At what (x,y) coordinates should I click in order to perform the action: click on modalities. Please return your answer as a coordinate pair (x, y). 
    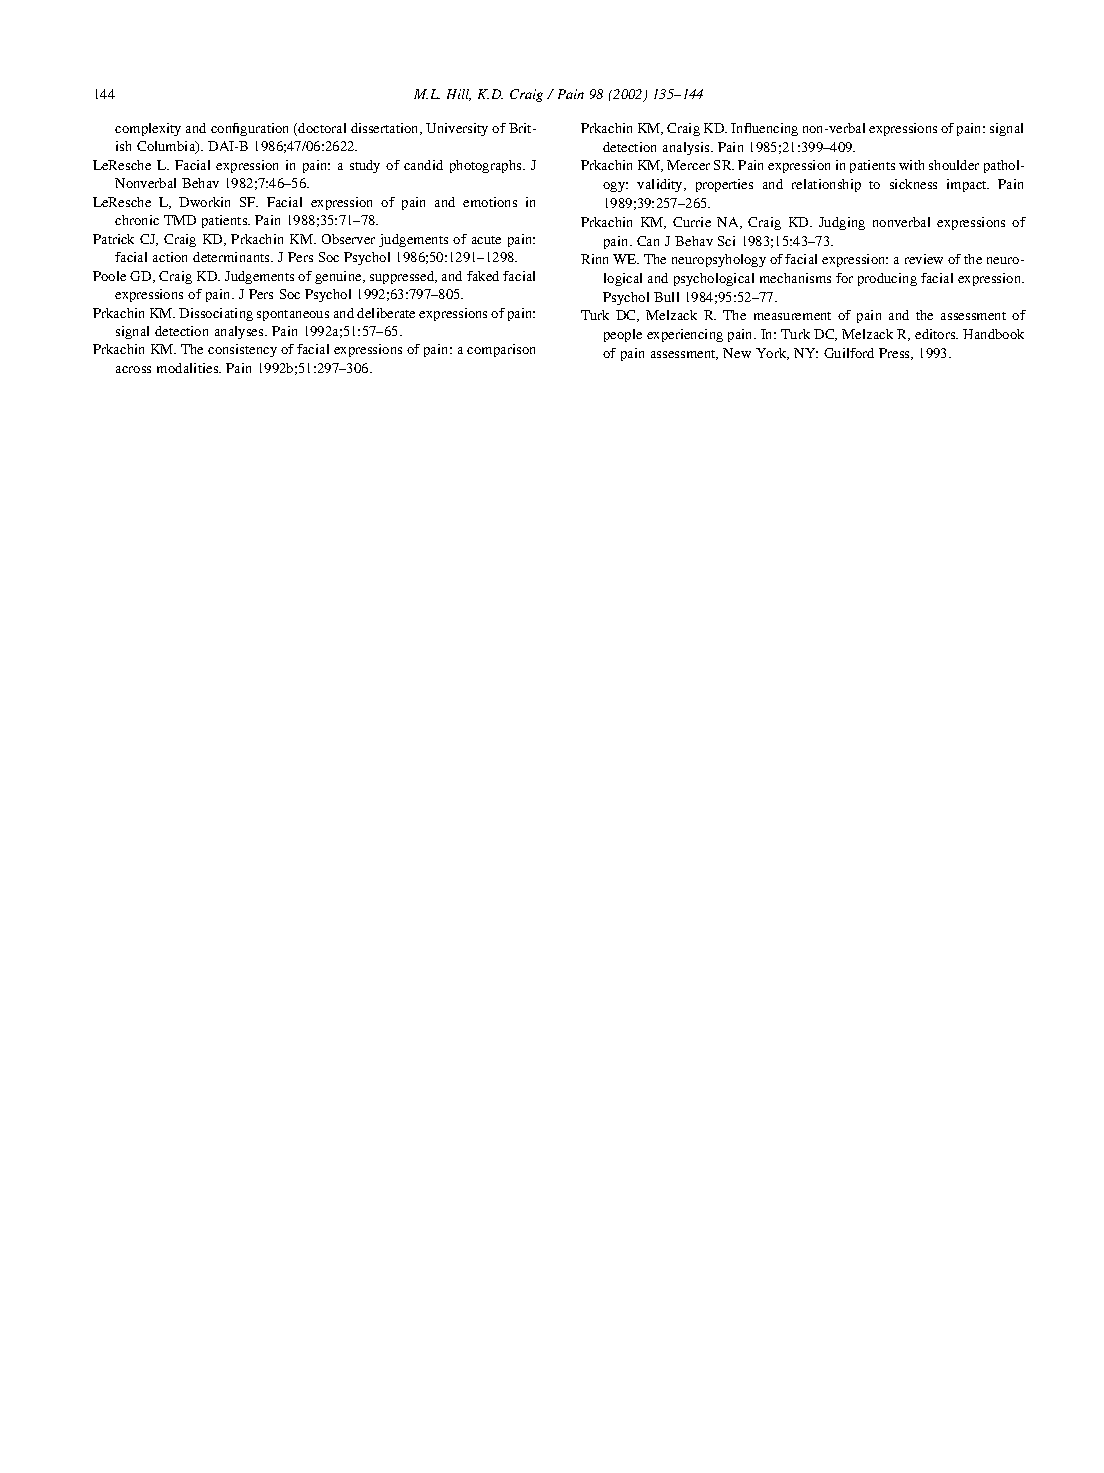
    Looking at the image, I should click on (189, 368).
